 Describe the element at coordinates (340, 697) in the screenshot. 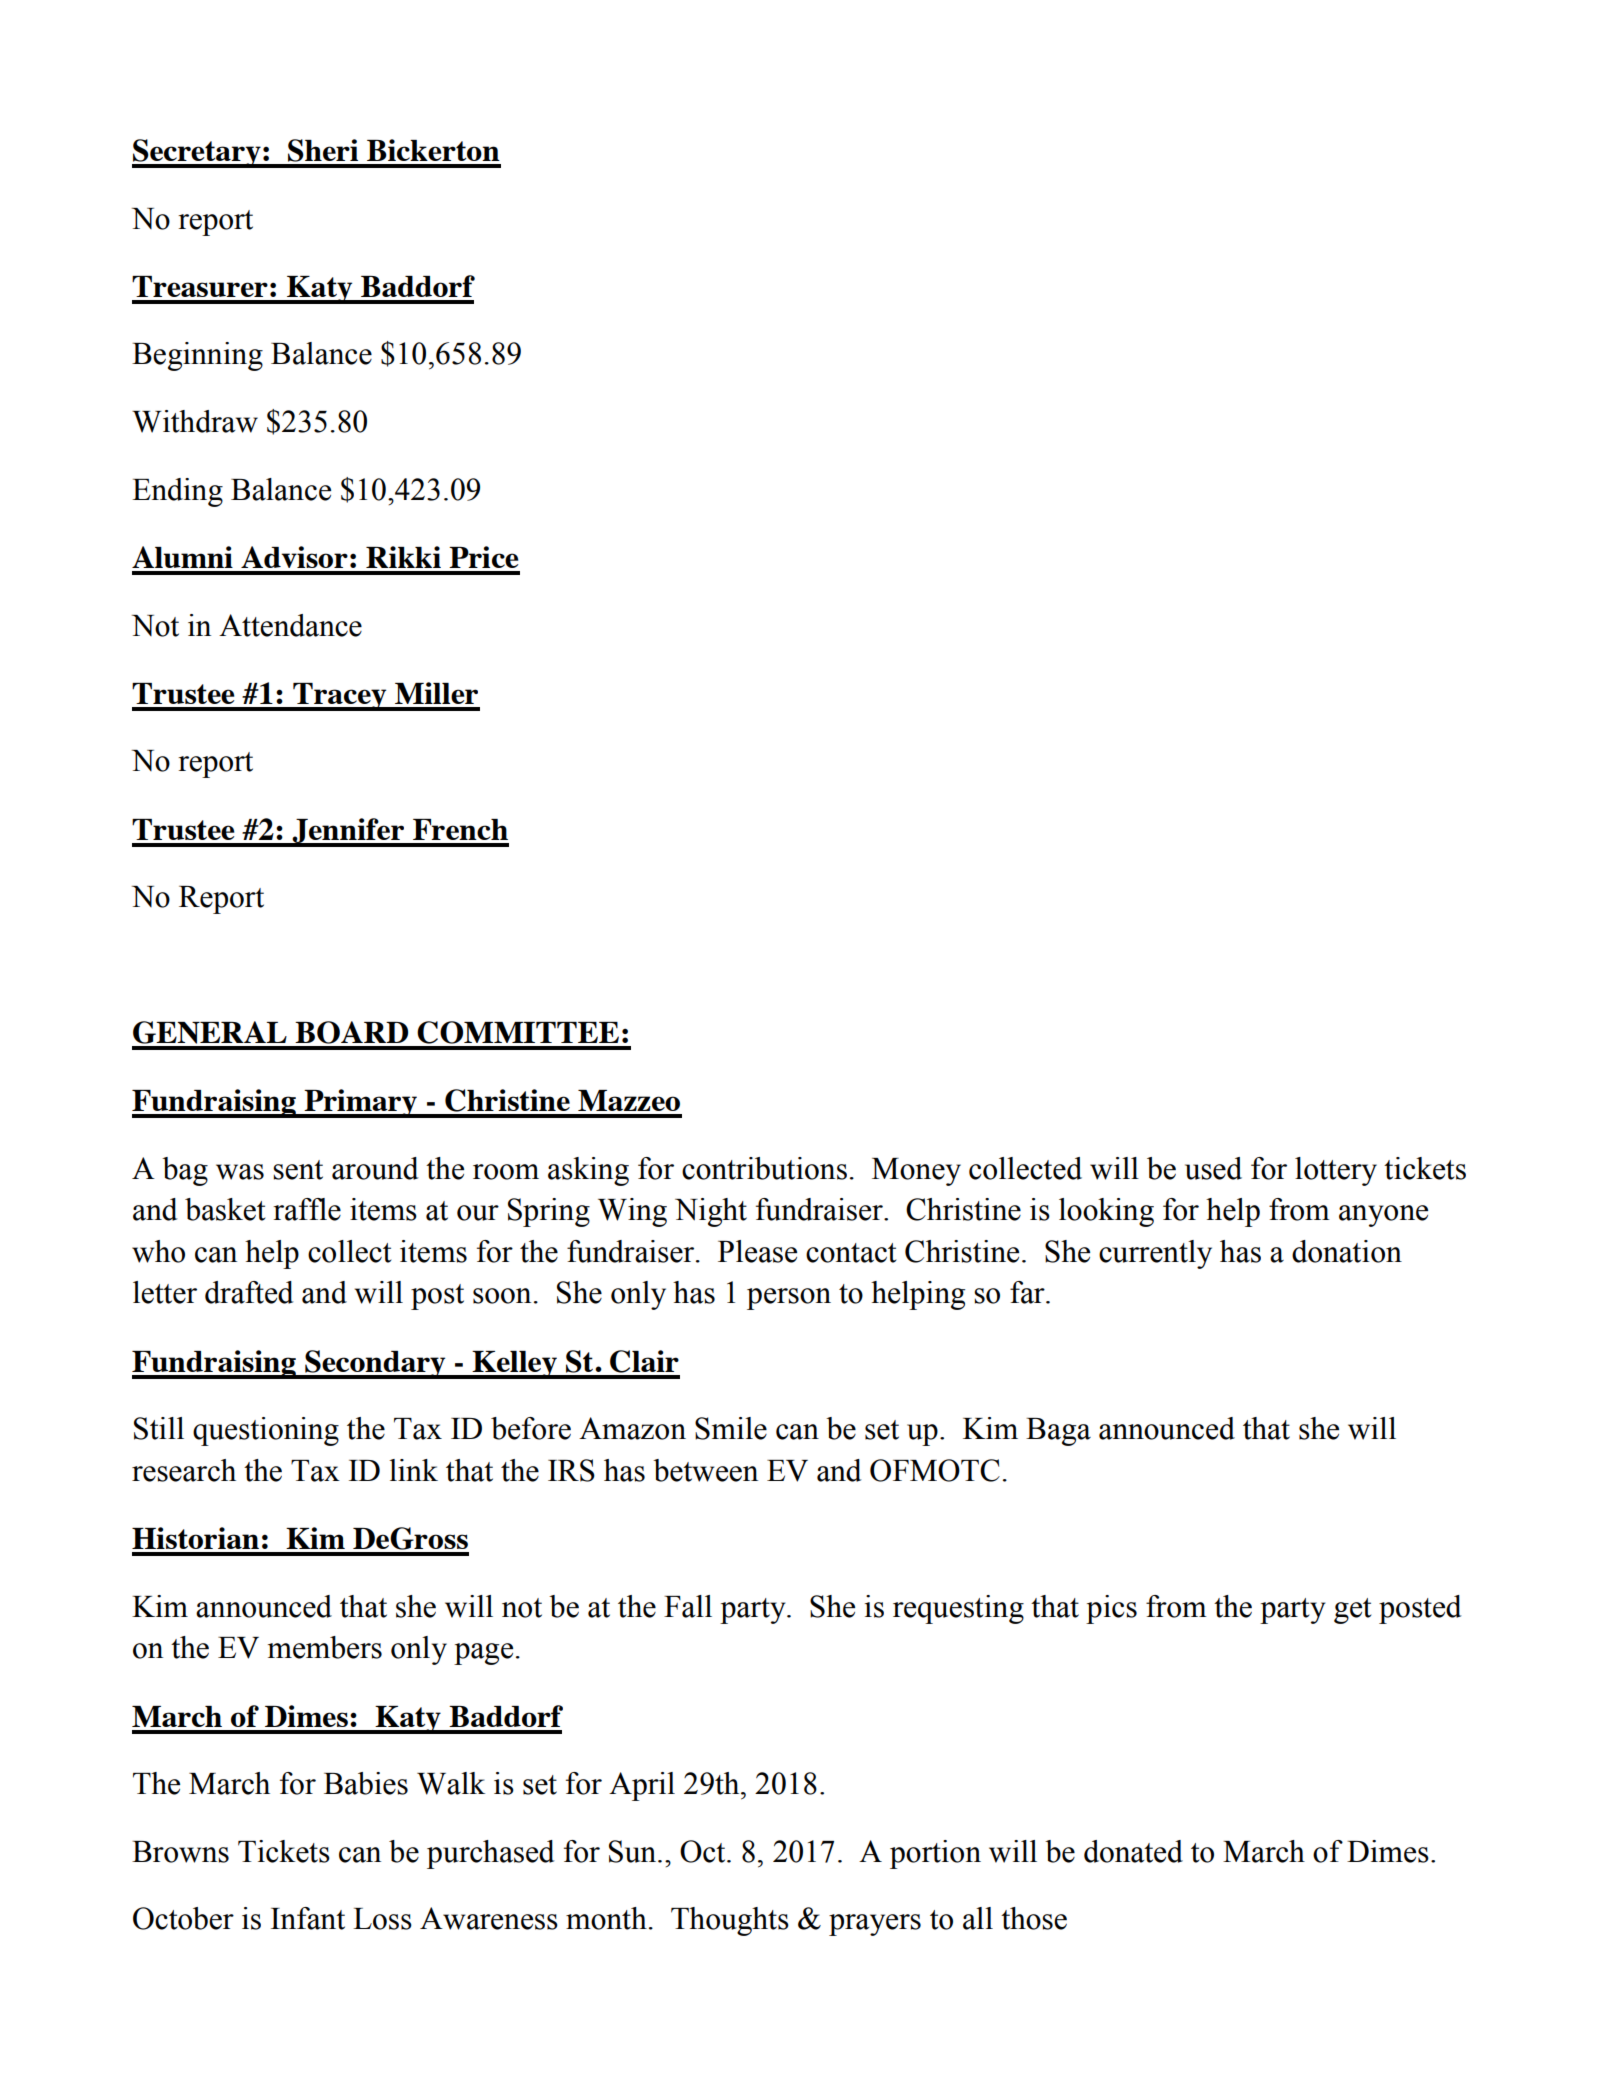

I see `Tracey` at that location.
